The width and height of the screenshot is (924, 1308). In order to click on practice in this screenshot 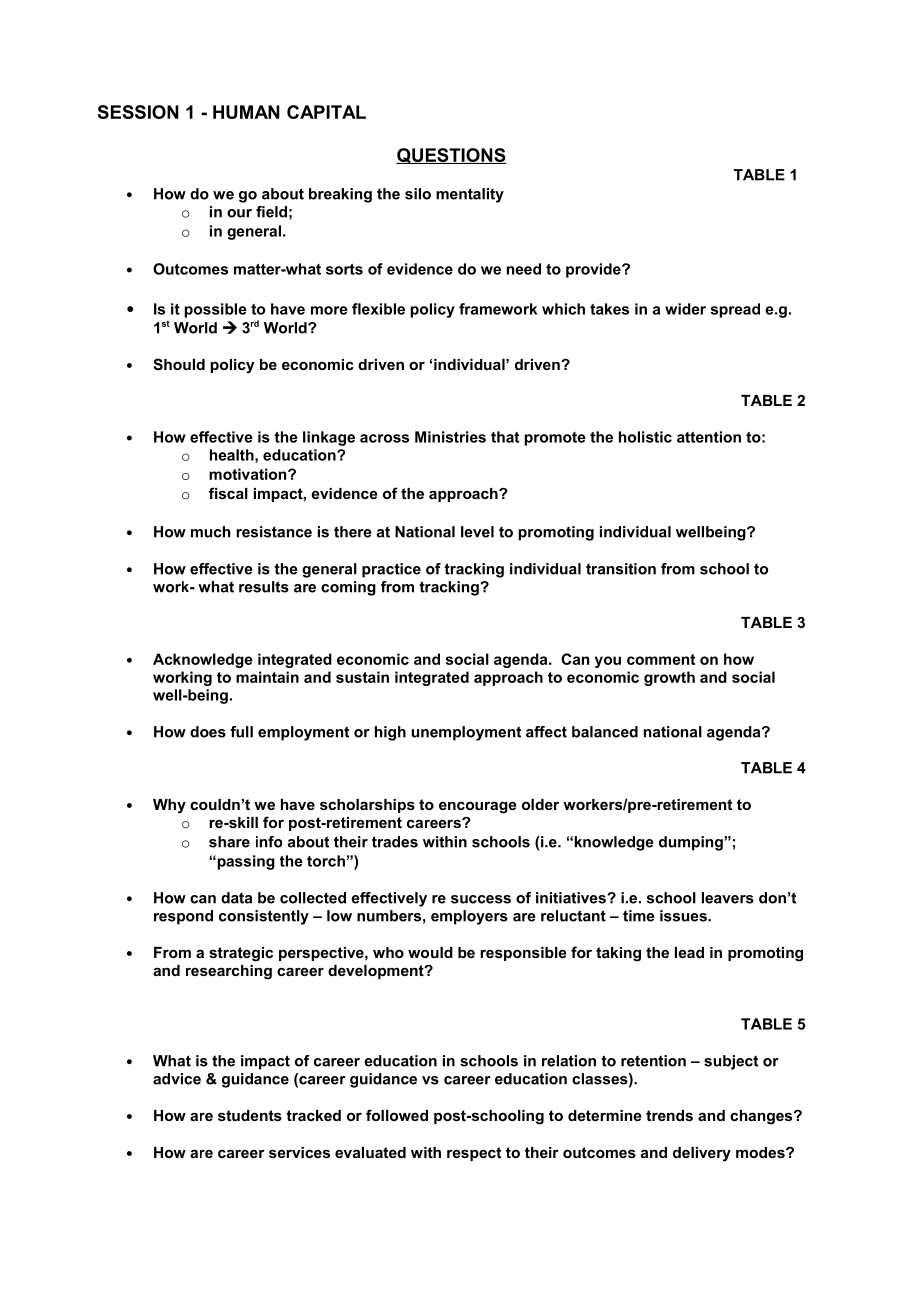, I will do `click(391, 570)`.
